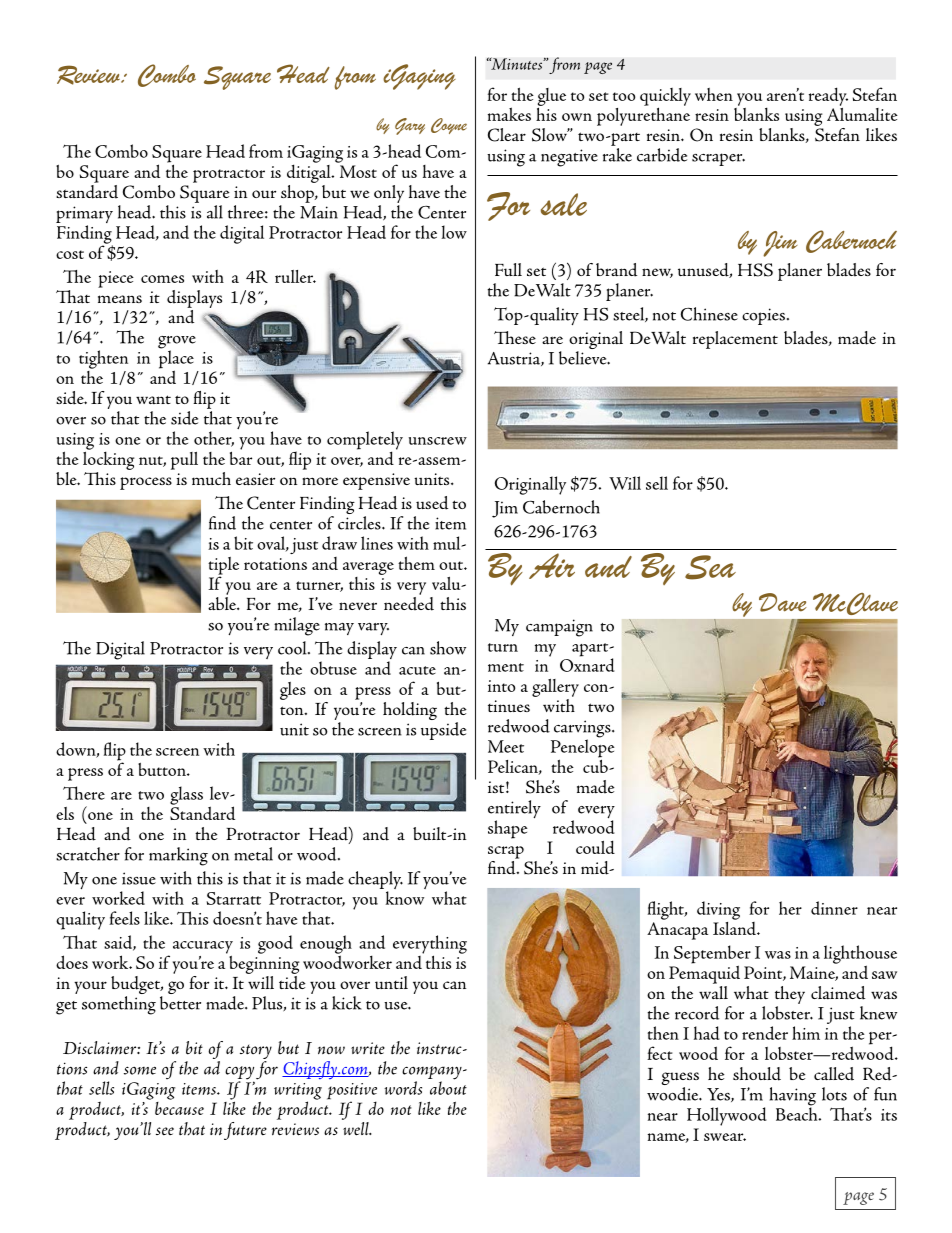  What do you see at coordinates (828, 96) in the screenshot?
I see `ready` at bounding box center [828, 96].
